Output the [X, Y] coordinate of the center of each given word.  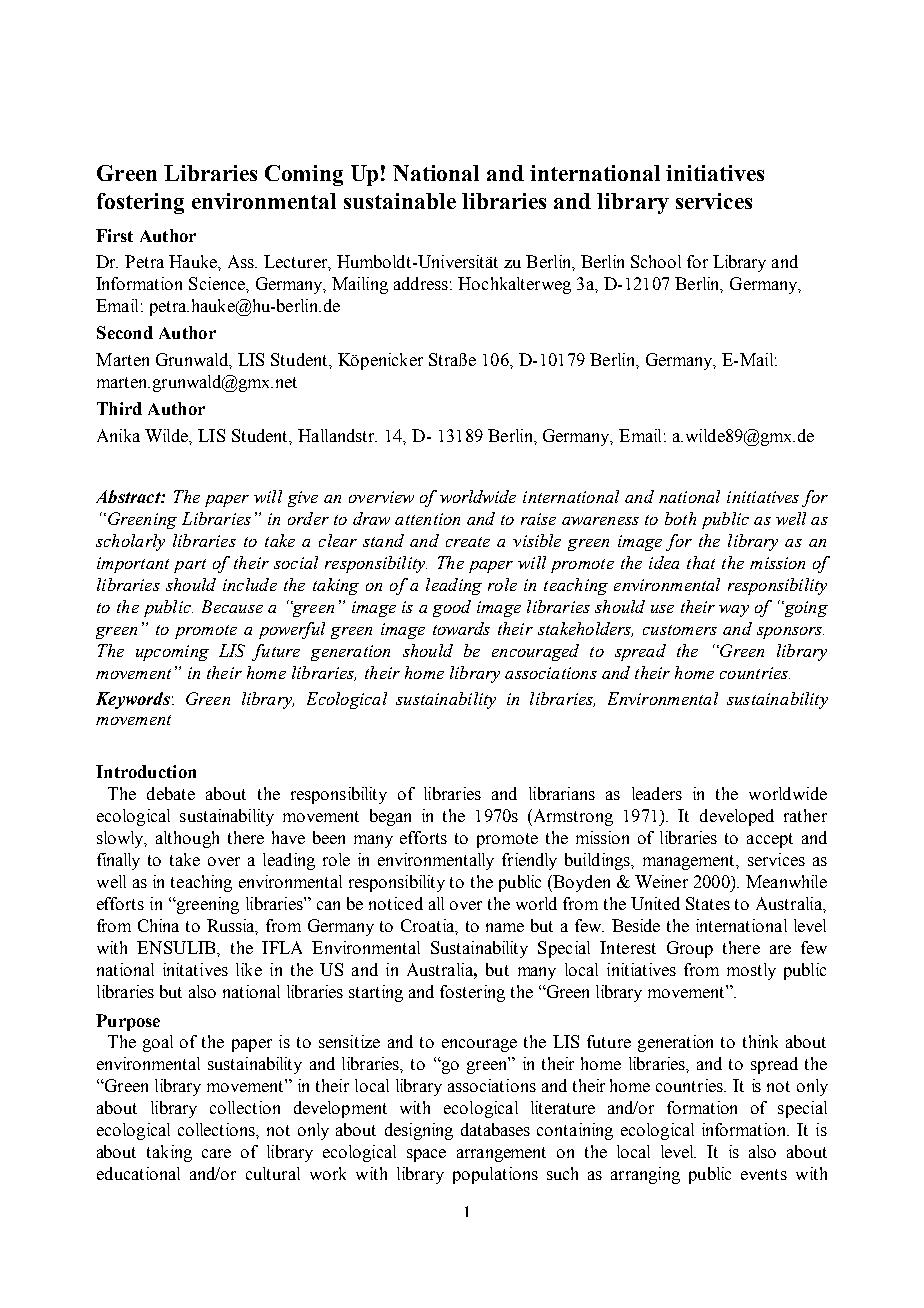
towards [461, 628]
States [708, 903]
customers [680, 630]
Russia [232, 926]
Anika [118, 435]
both [680, 518]
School [656, 261]
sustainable [400, 201]
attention [427, 519]
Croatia [429, 926]
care [216, 1153]
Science [218, 283]
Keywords [133, 700]
